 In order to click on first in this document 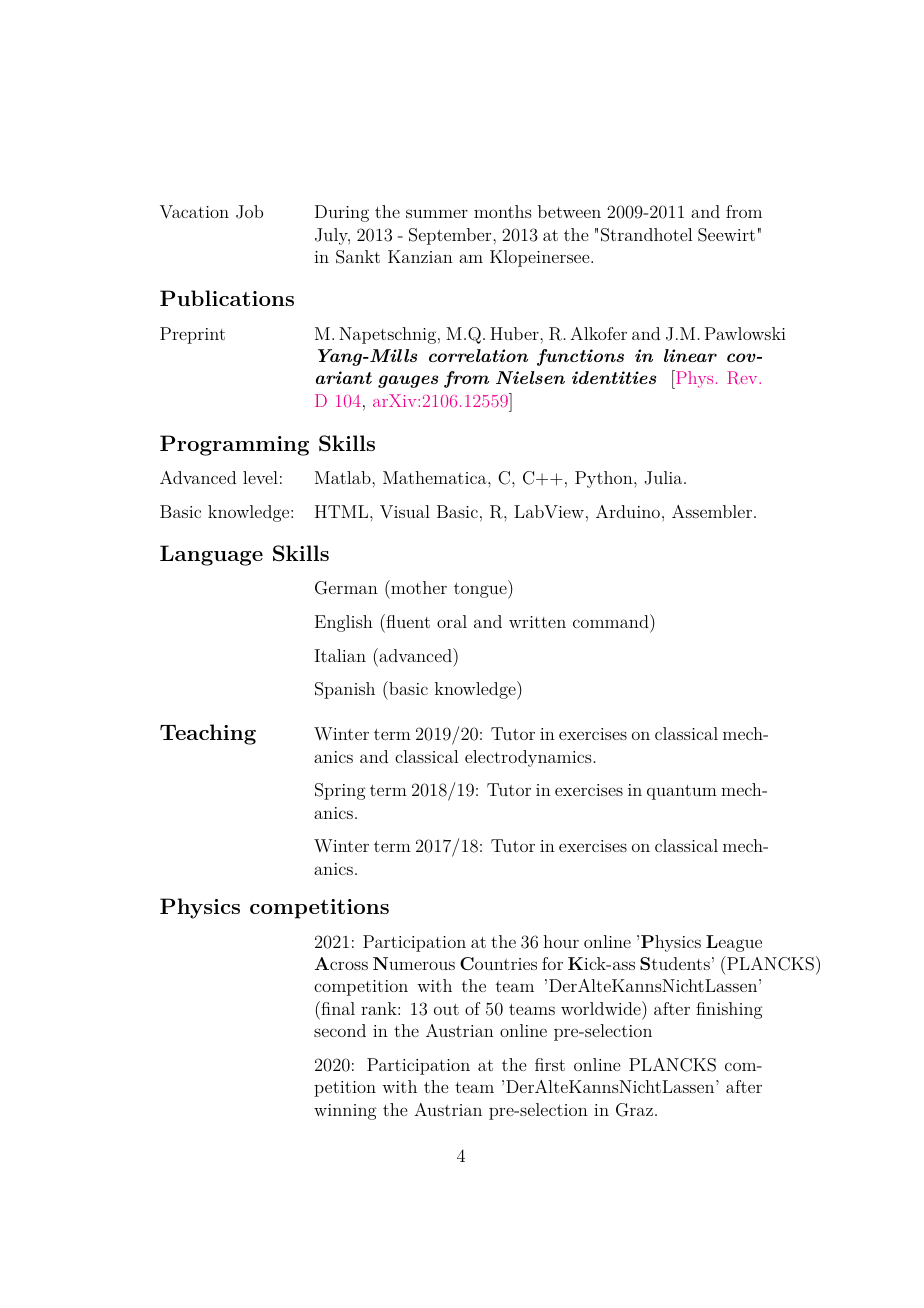, I will do `click(550, 1064)`.
